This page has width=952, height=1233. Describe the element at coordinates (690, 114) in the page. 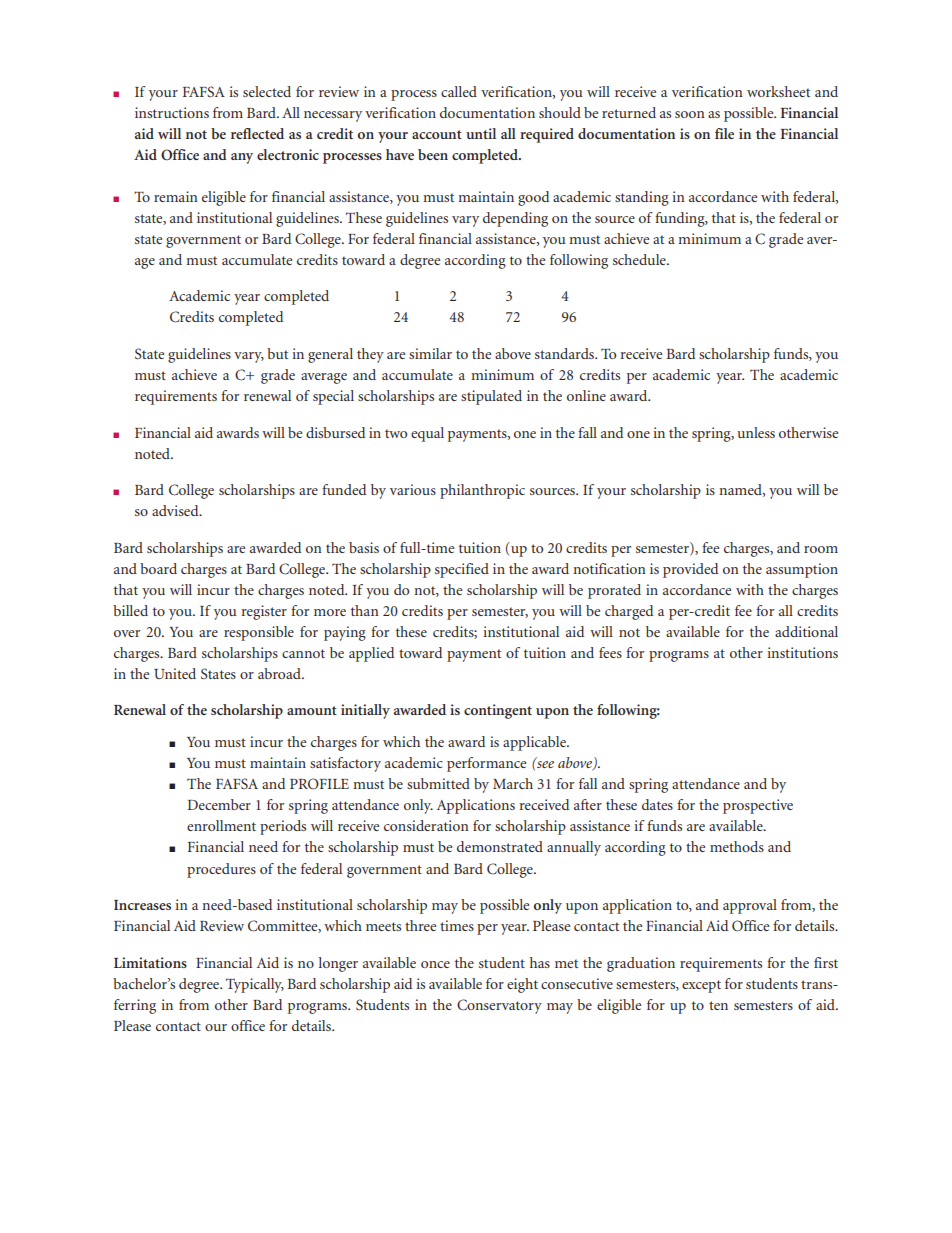

I see `soon` at that location.
